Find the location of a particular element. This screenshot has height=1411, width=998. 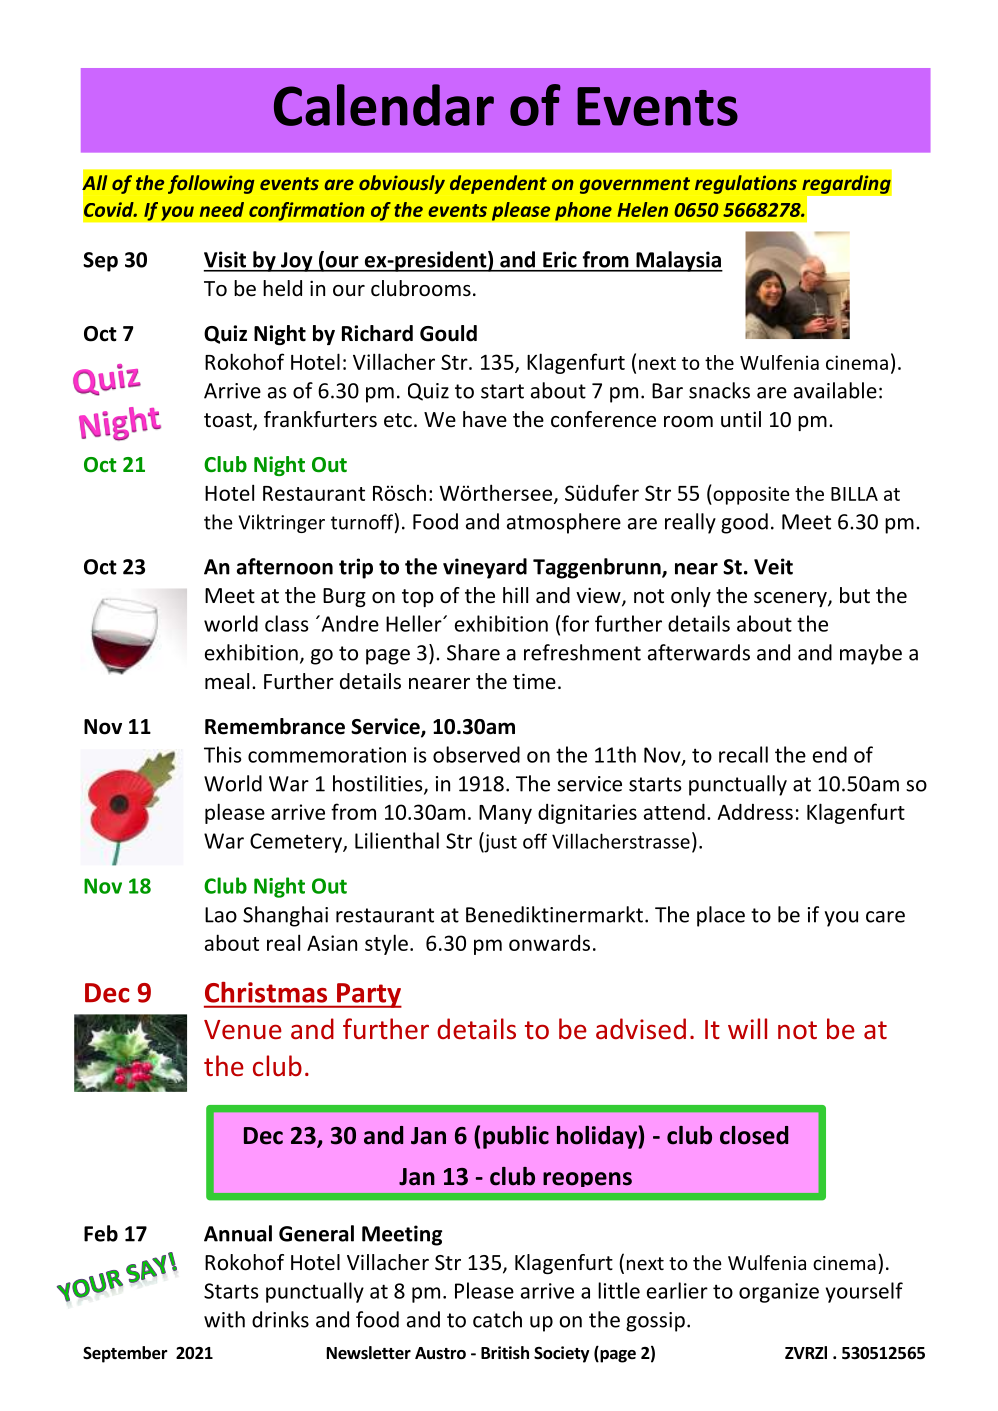

scenery is located at coordinates (791, 599).
